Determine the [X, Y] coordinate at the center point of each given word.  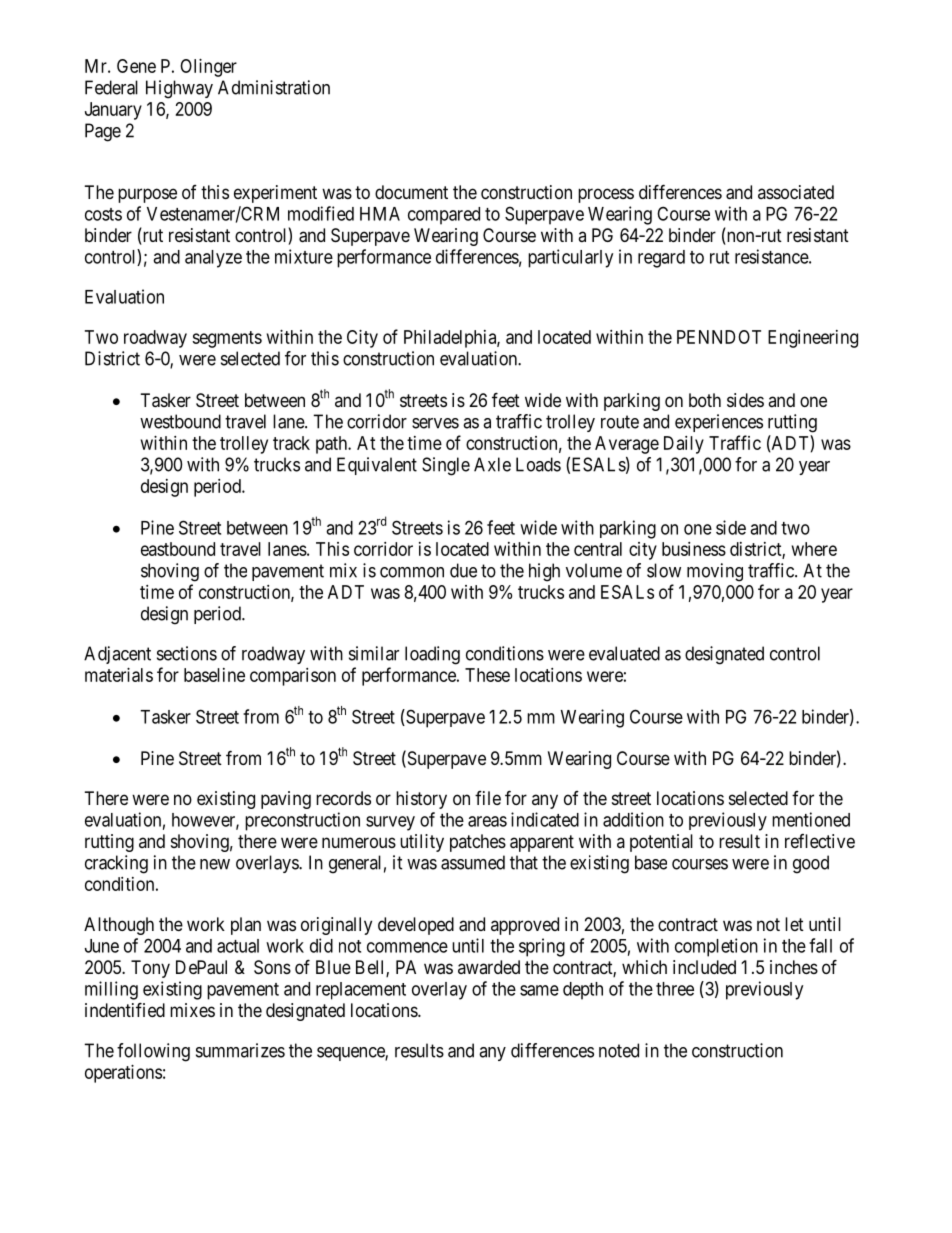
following [153, 1052]
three [675, 989]
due [463, 570]
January [113, 111]
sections [187, 653]
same [539, 990]
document [411, 192]
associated [796, 192]
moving [715, 572]
